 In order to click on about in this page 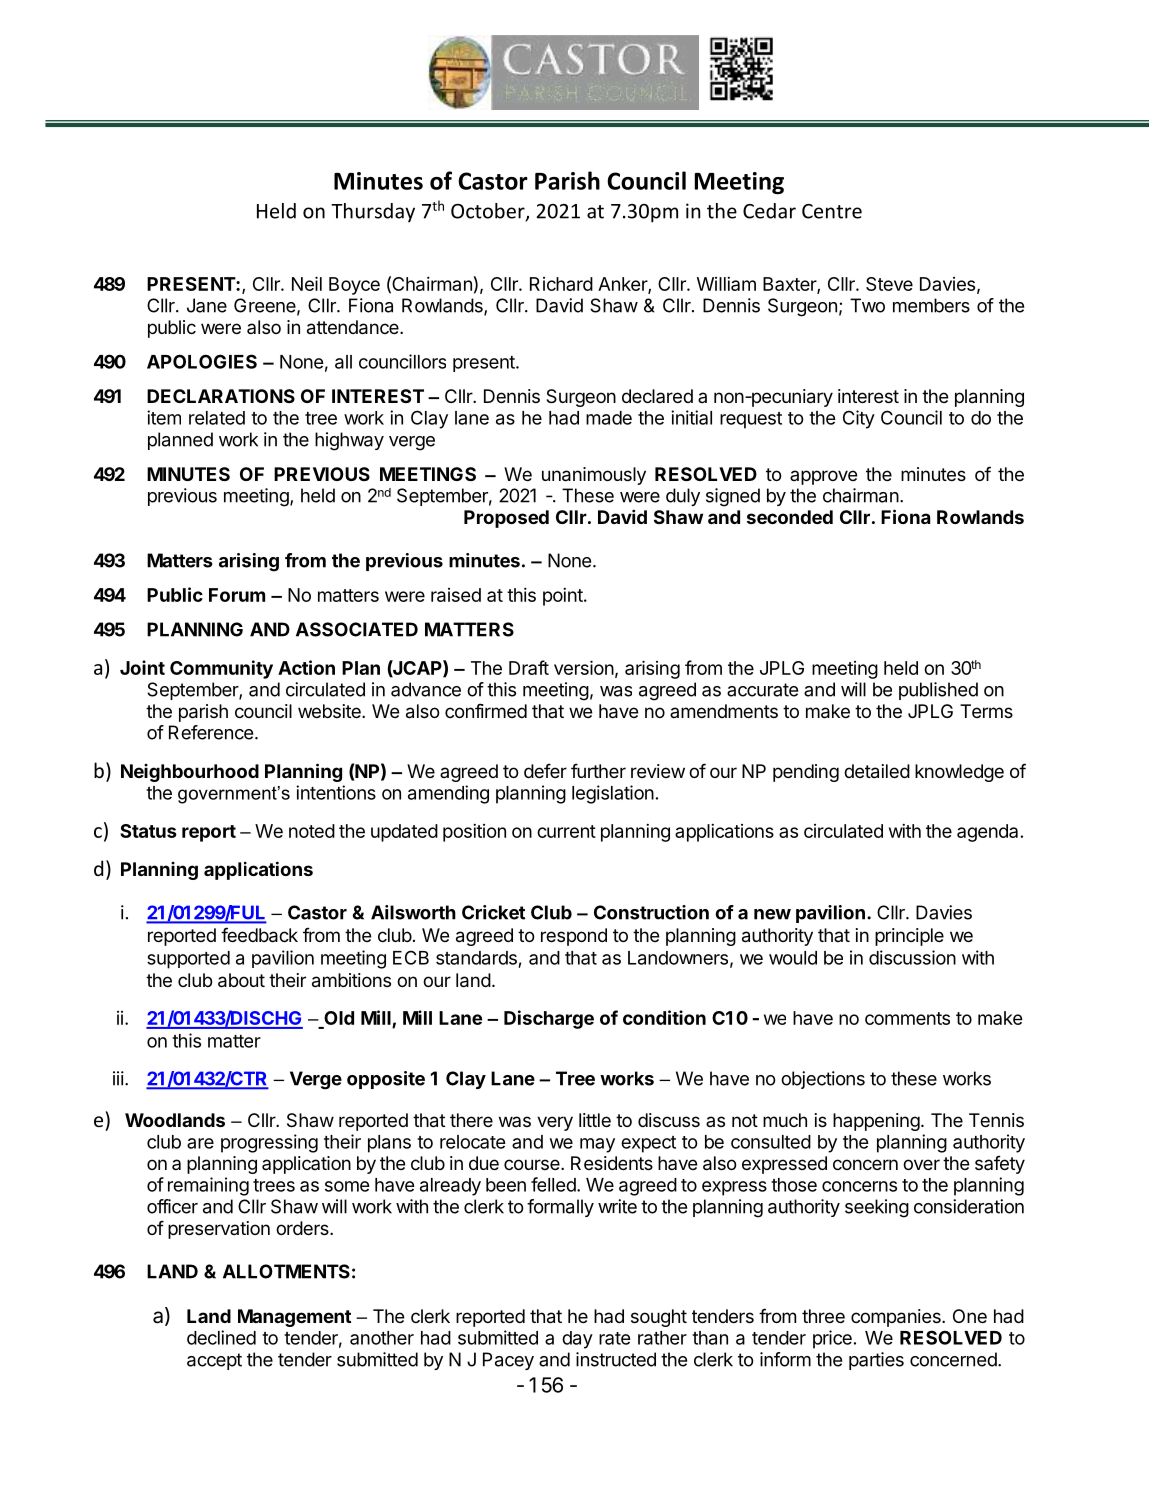, I will do `click(241, 980)`.
